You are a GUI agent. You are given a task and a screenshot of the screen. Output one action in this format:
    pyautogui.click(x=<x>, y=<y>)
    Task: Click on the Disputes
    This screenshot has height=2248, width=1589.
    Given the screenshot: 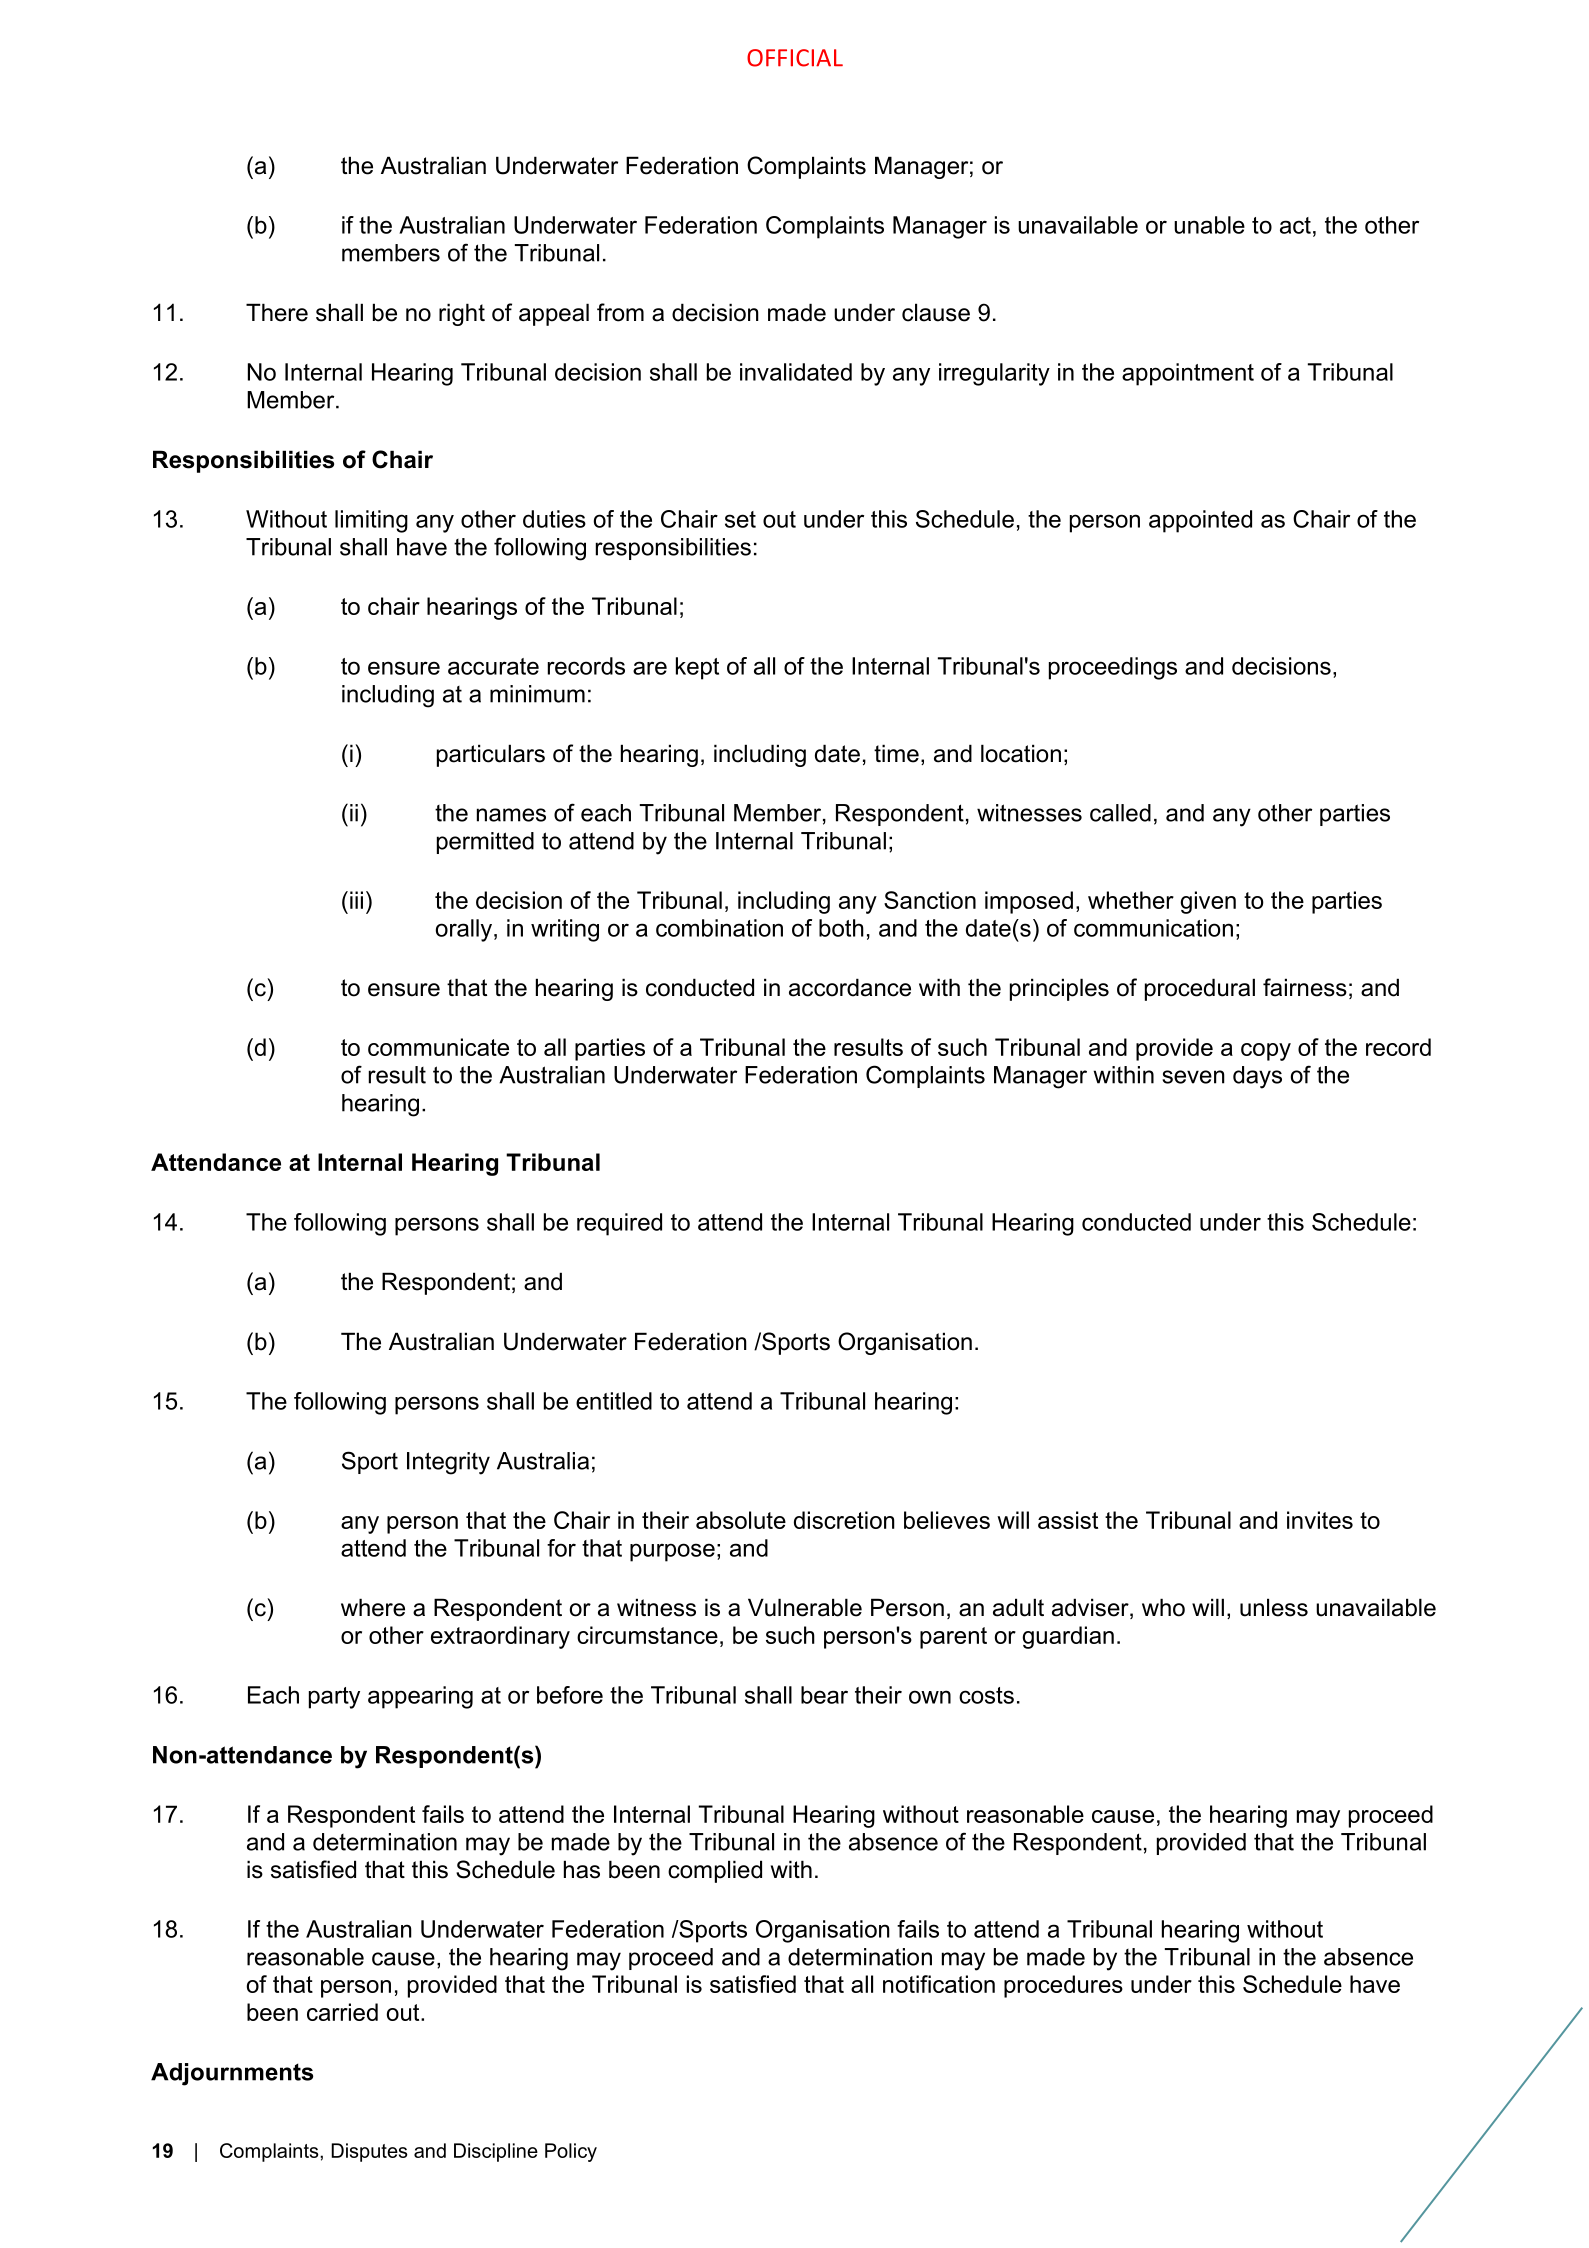 What is the action you would take?
    pyautogui.click(x=369, y=2152)
